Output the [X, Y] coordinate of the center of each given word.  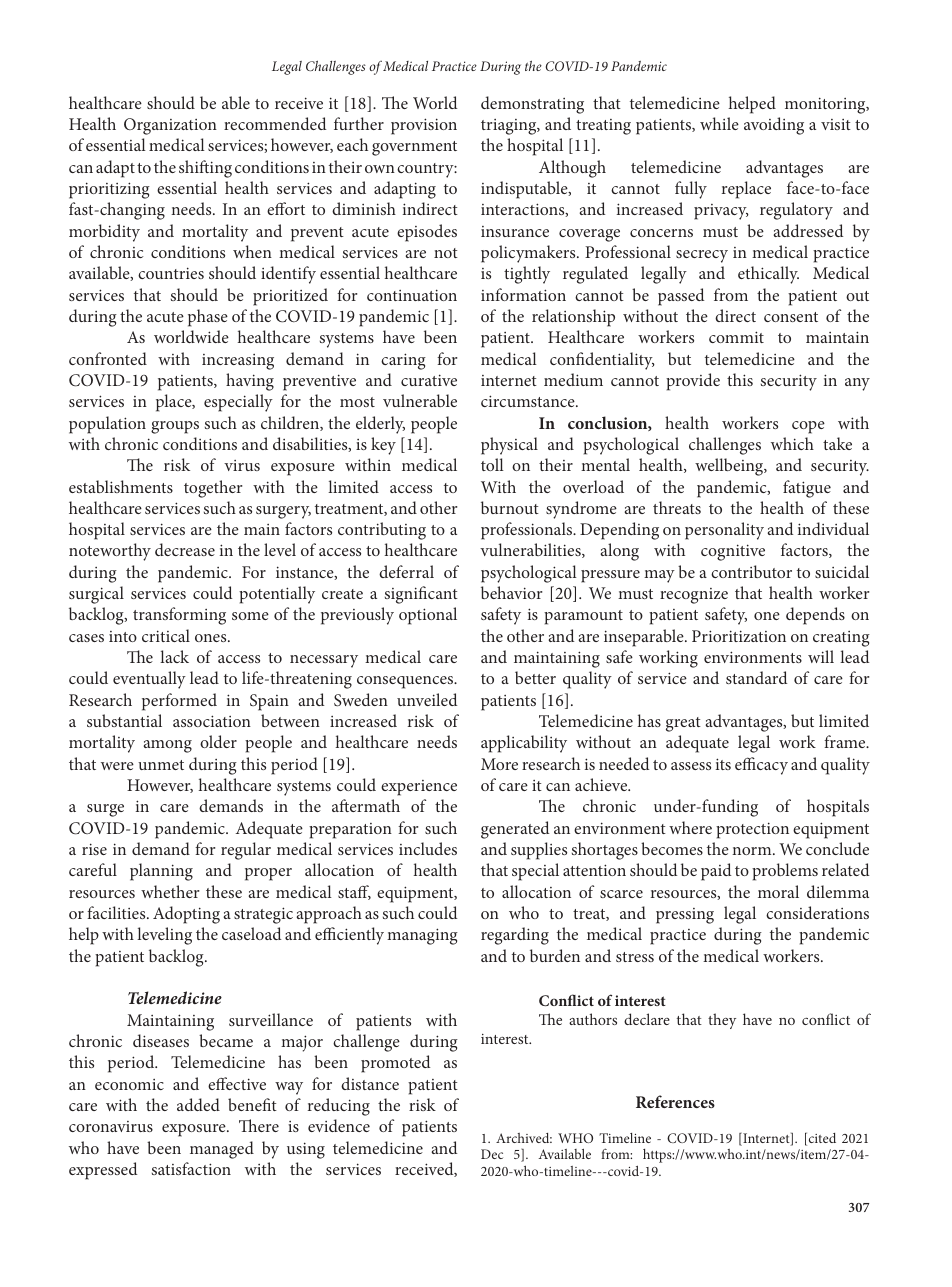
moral [778, 891]
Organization [170, 126]
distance [370, 1083]
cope [808, 427]
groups [175, 427]
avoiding [774, 126]
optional [428, 616]
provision [424, 126]
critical [166, 635]
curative [429, 380]
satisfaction [191, 1168]
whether [170, 891]
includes [428, 848]
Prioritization [739, 636]
